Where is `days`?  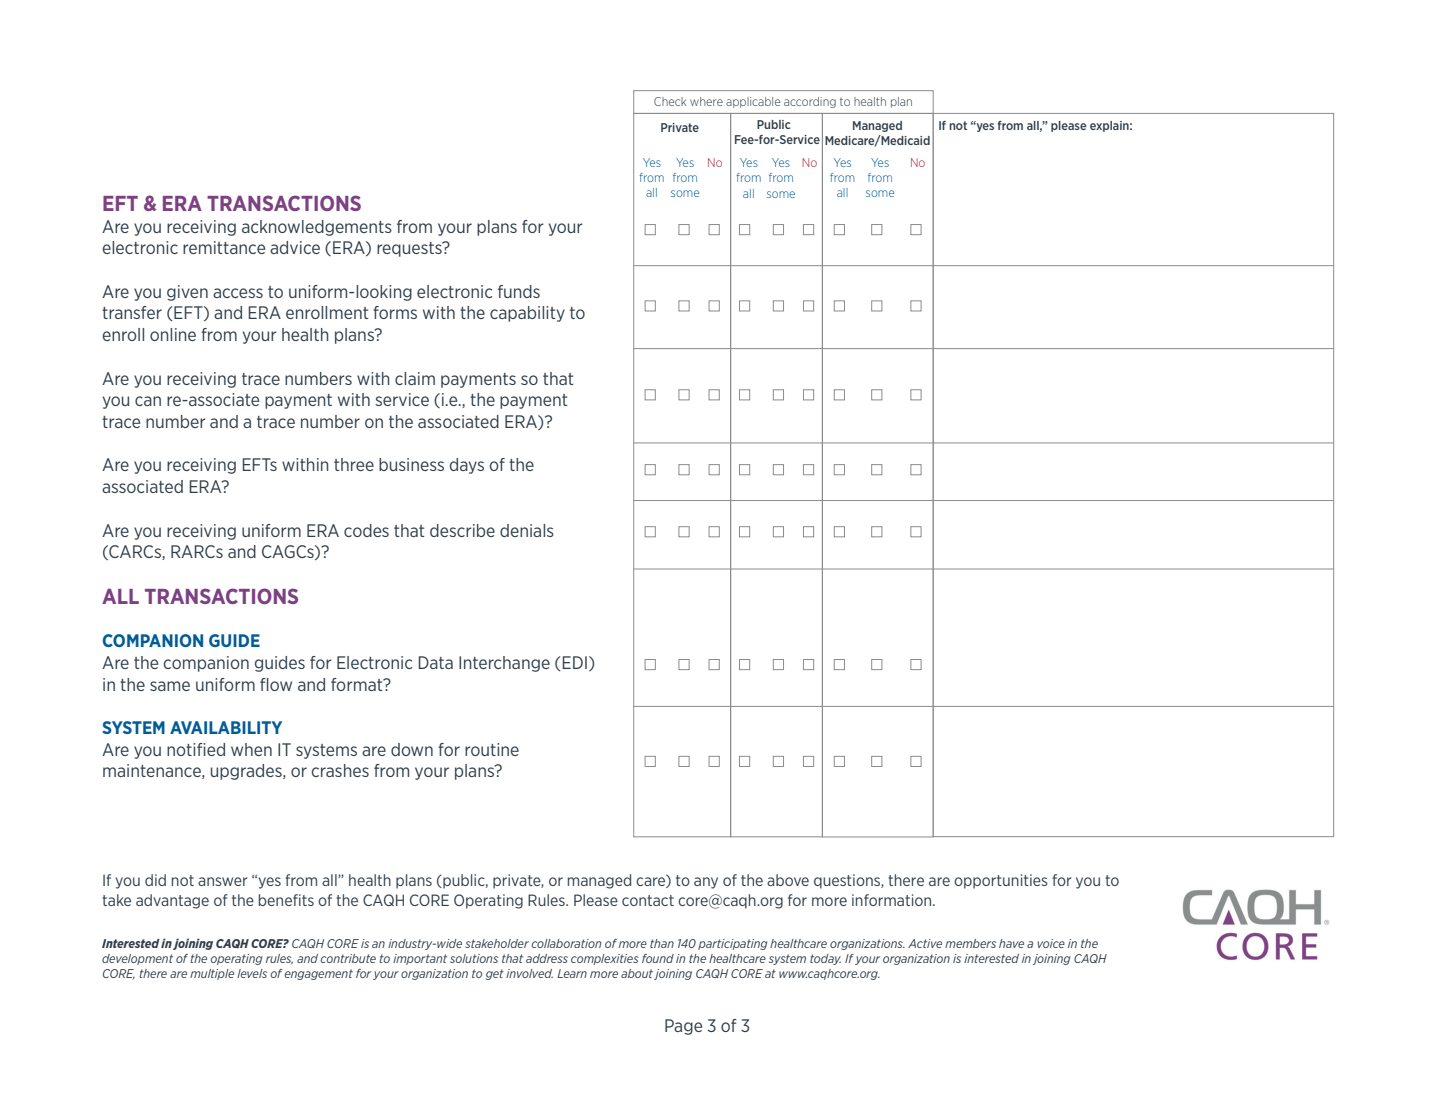 days is located at coordinates (467, 466).
